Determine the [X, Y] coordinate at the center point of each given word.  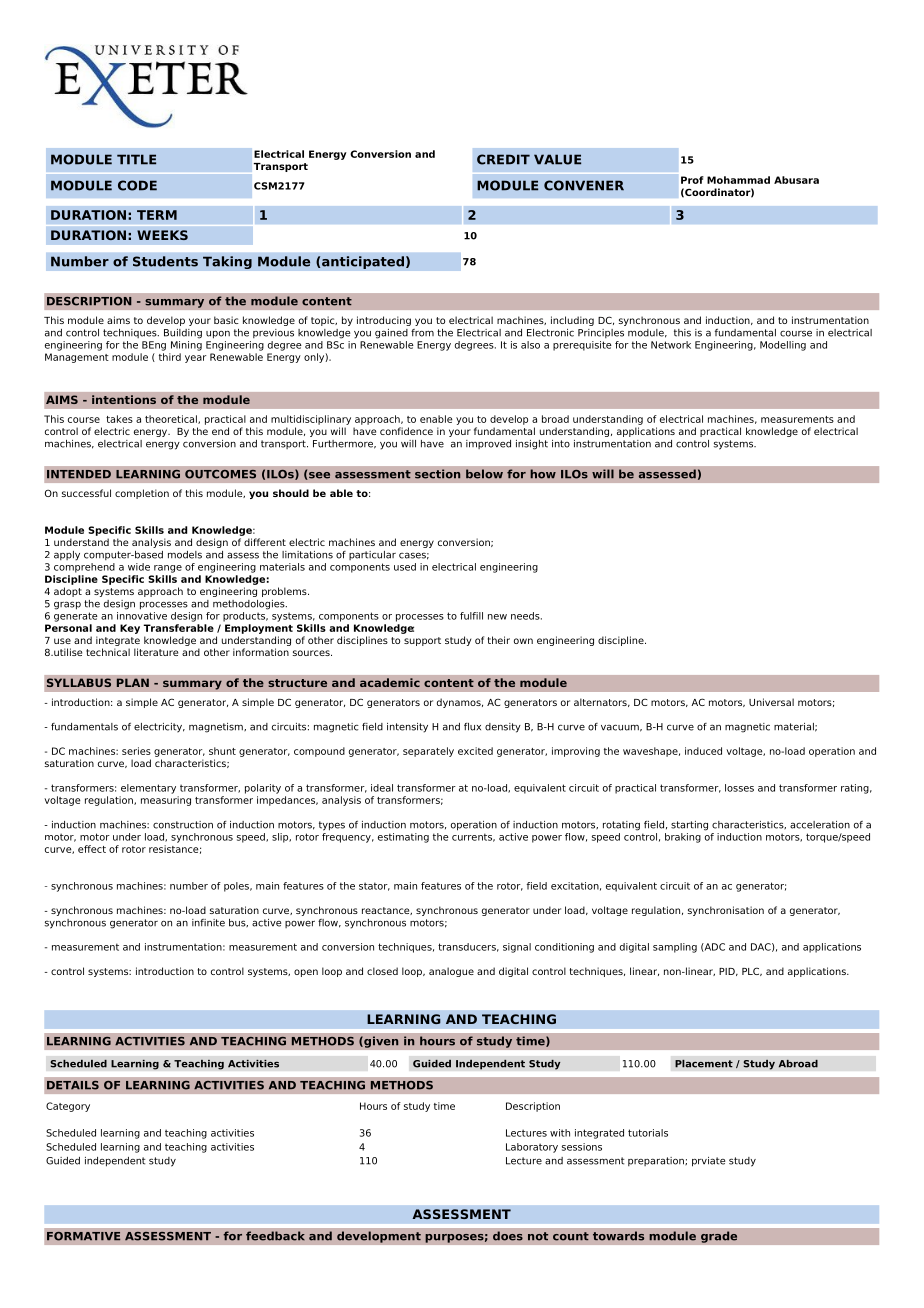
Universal [771, 702]
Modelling [783, 346]
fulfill [471, 616]
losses [739, 788]
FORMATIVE [83, 1236]
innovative [142, 614]
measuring [166, 801]
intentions [124, 399]
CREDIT [503, 159]
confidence [406, 431]
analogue [451, 972]
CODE [137, 185]
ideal [382, 788]
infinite [208, 923]
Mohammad [738, 180]
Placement [704, 1063]
